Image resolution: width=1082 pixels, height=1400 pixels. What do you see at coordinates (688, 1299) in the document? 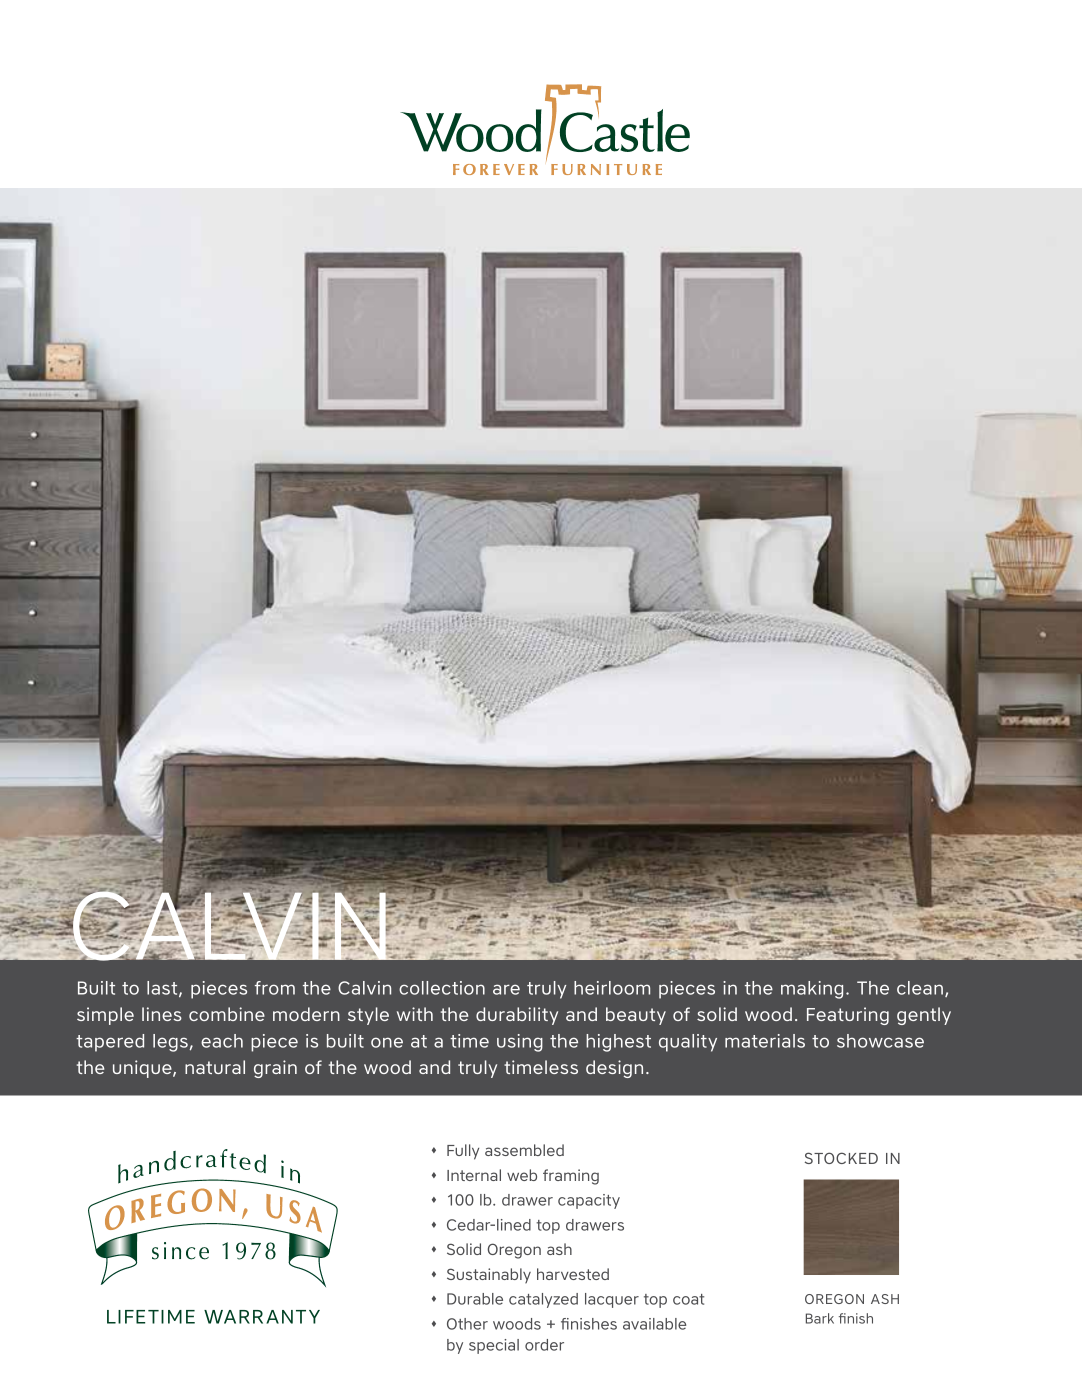
I see `coat` at bounding box center [688, 1299].
